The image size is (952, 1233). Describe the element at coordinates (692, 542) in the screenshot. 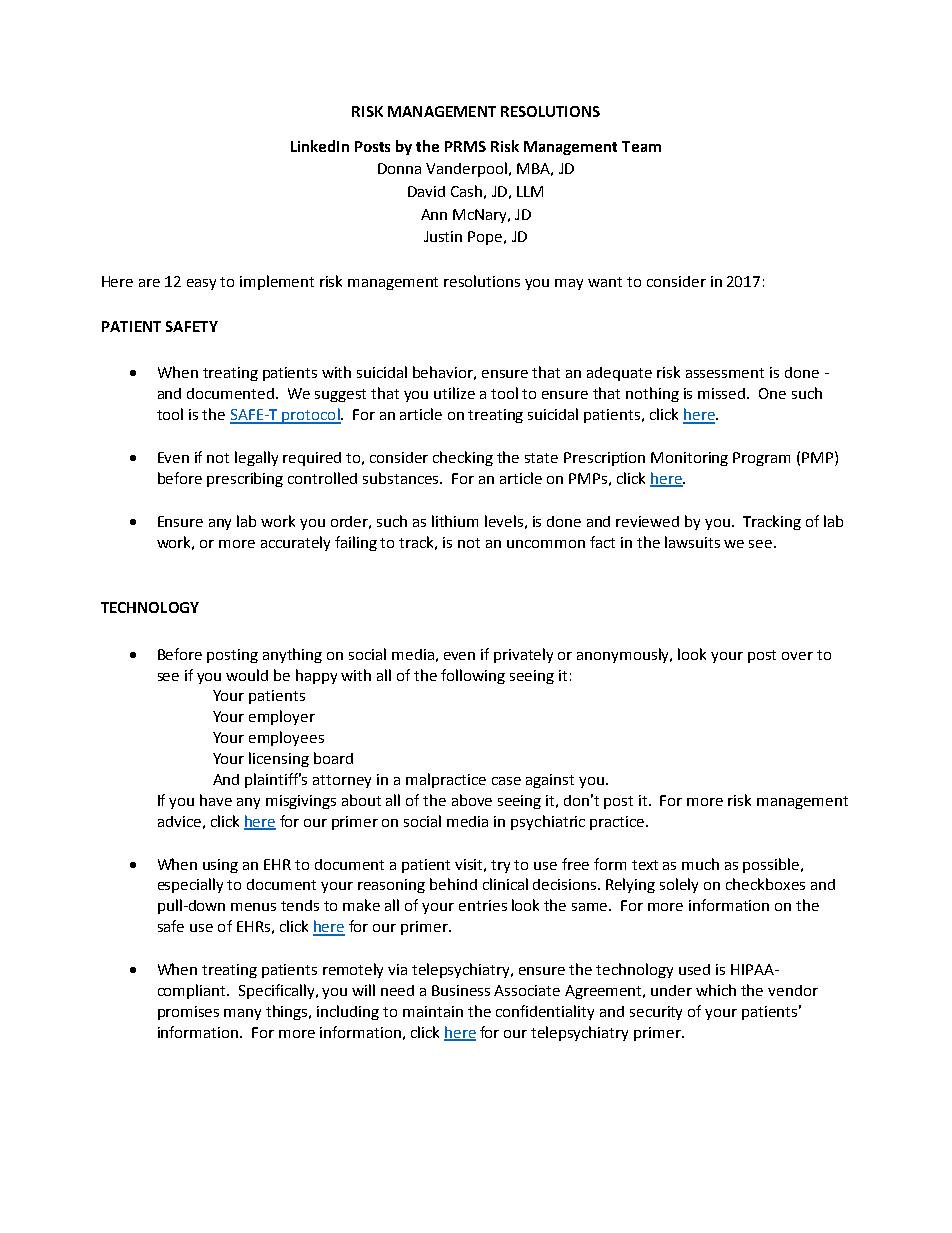

I see `lawsuits` at that location.
